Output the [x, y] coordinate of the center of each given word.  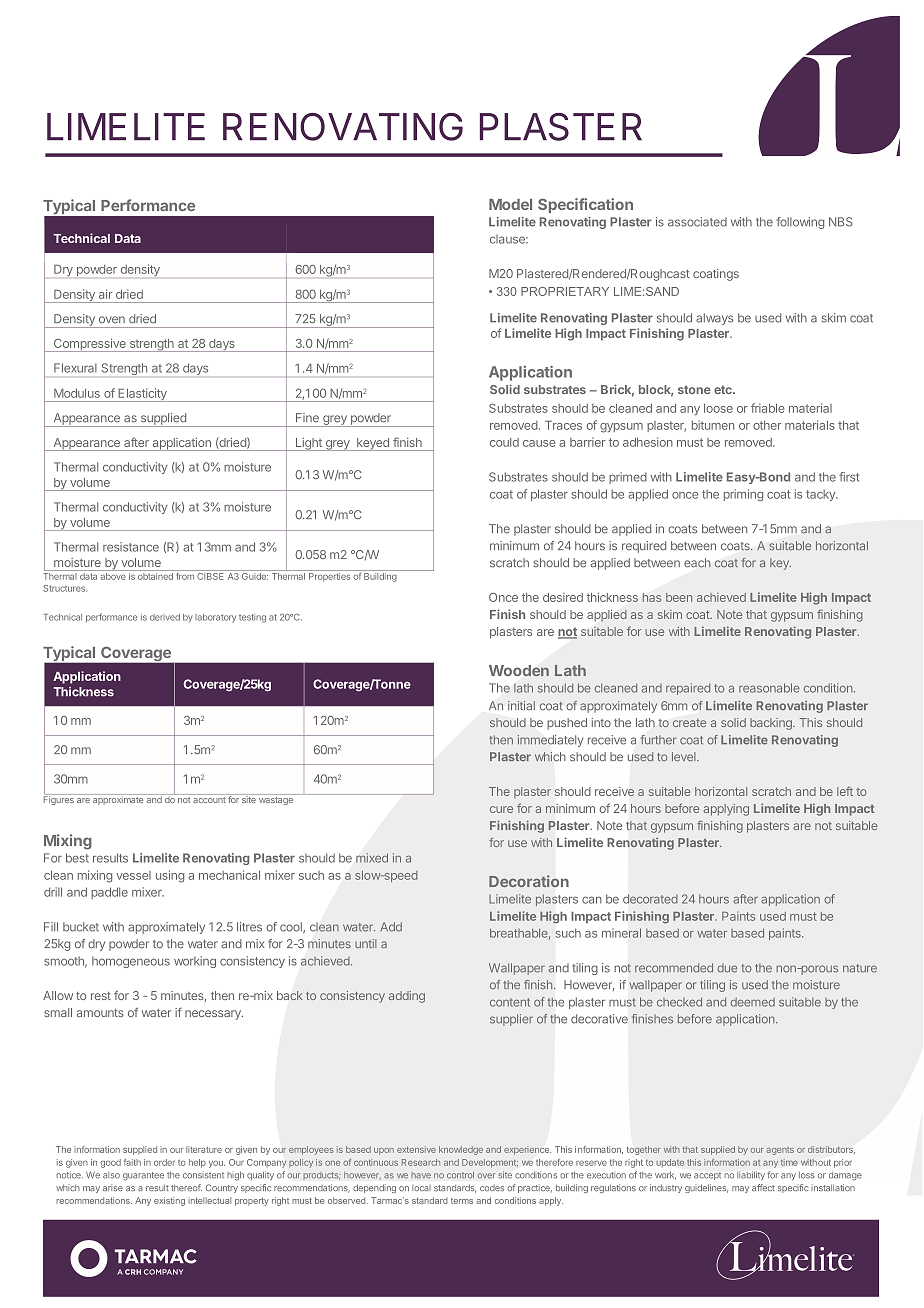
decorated [650, 899]
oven [112, 320]
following [800, 223]
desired [563, 597]
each [697, 563]
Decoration [529, 881]
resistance [131, 547]
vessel [133, 875]
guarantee [143, 1176]
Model [510, 204]
